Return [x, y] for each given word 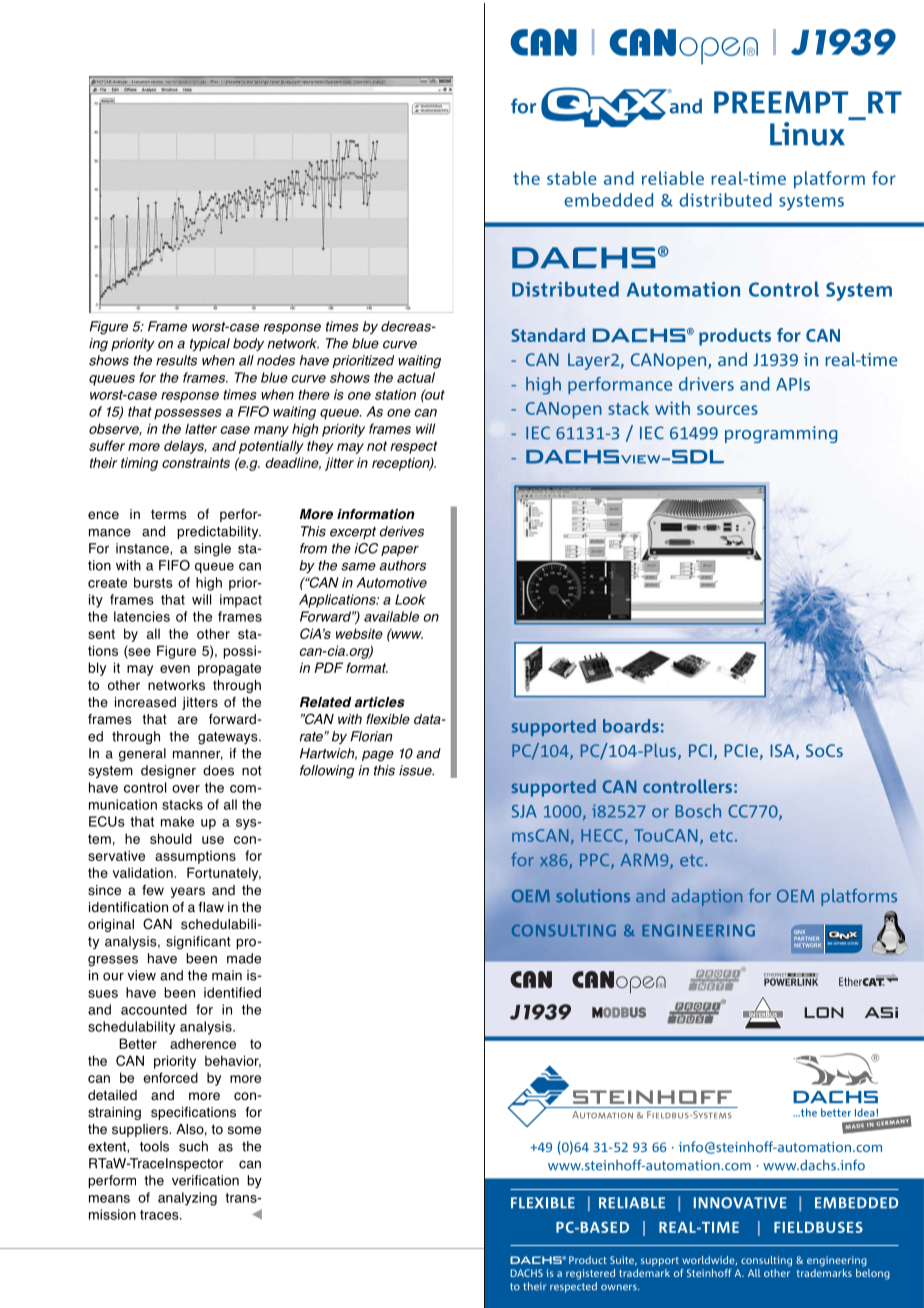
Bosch [698, 811]
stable [572, 178]
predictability [219, 532]
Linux [807, 134]
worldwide [709, 1261]
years [188, 892]
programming [781, 434]
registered [590, 1274]
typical [210, 345]
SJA [524, 811]
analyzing [187, 1199]
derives [402, 531]
